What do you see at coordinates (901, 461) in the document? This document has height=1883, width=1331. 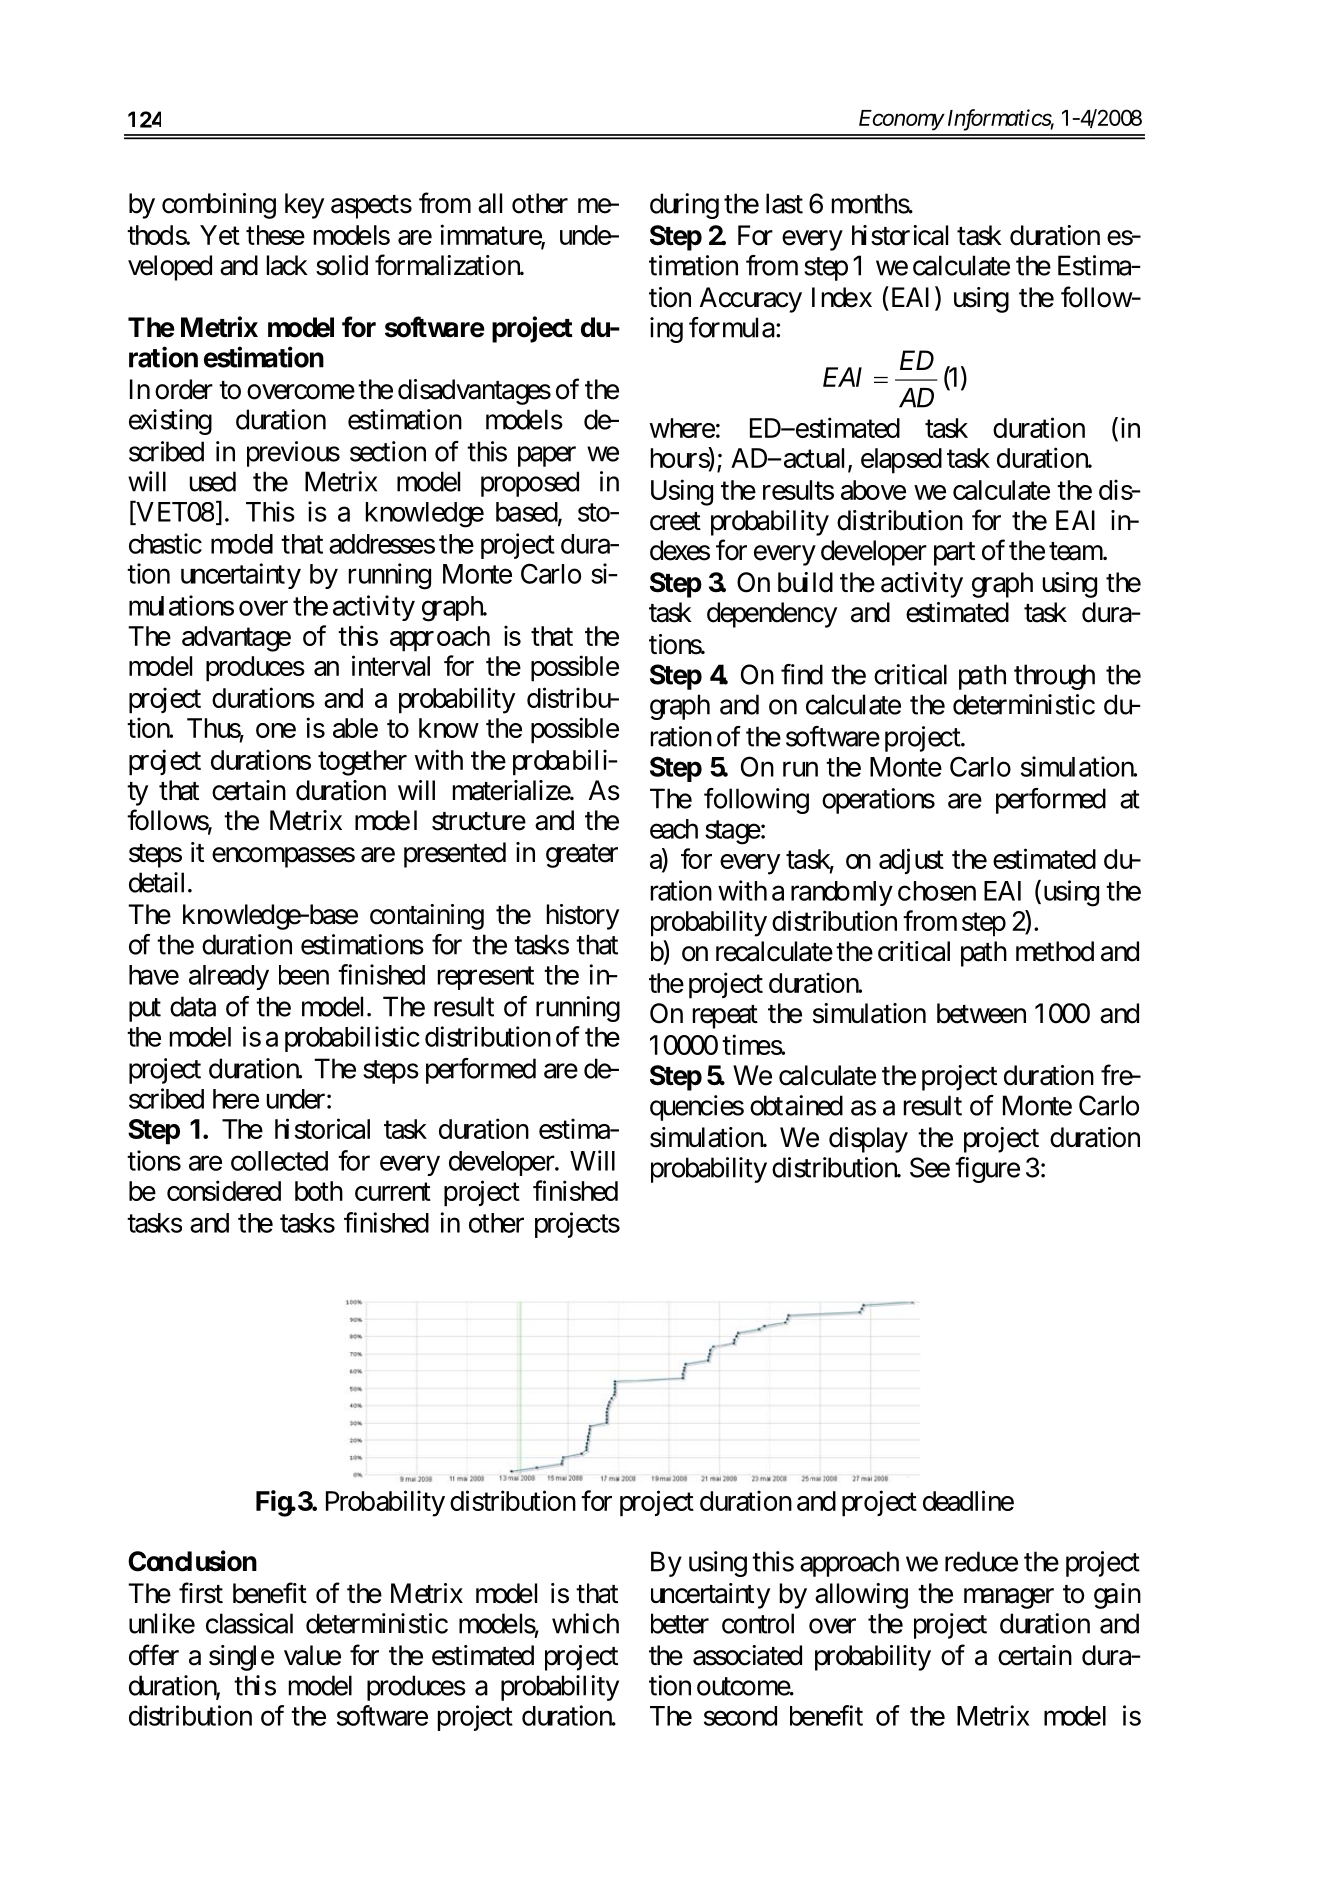 I see `elapsed` at bounding box center [901, 461].
